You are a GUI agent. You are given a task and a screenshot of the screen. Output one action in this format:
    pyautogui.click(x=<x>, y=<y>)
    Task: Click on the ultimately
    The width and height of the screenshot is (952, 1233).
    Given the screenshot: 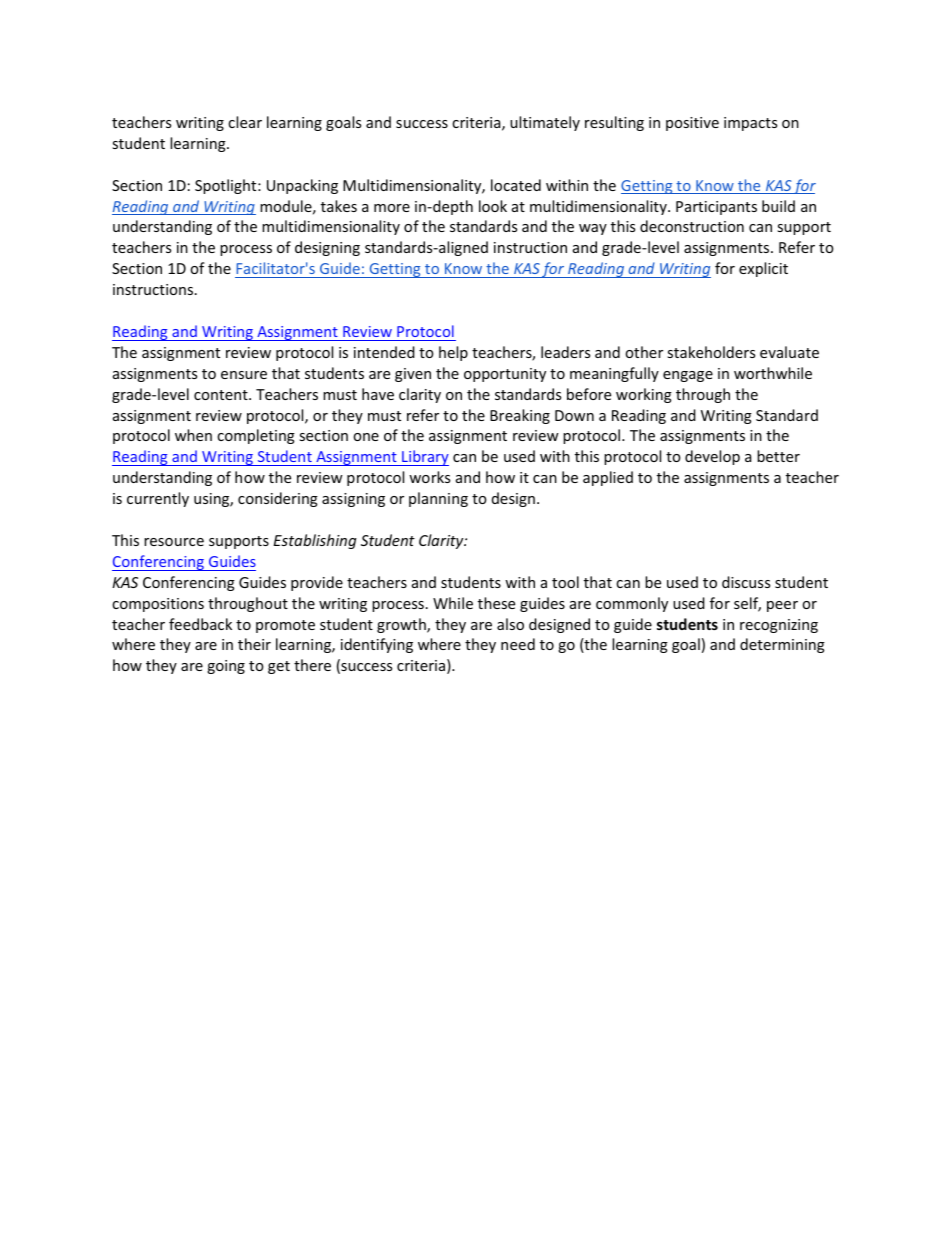 What is the action you would take?
    pyautogui.click(x=545, y=123)
